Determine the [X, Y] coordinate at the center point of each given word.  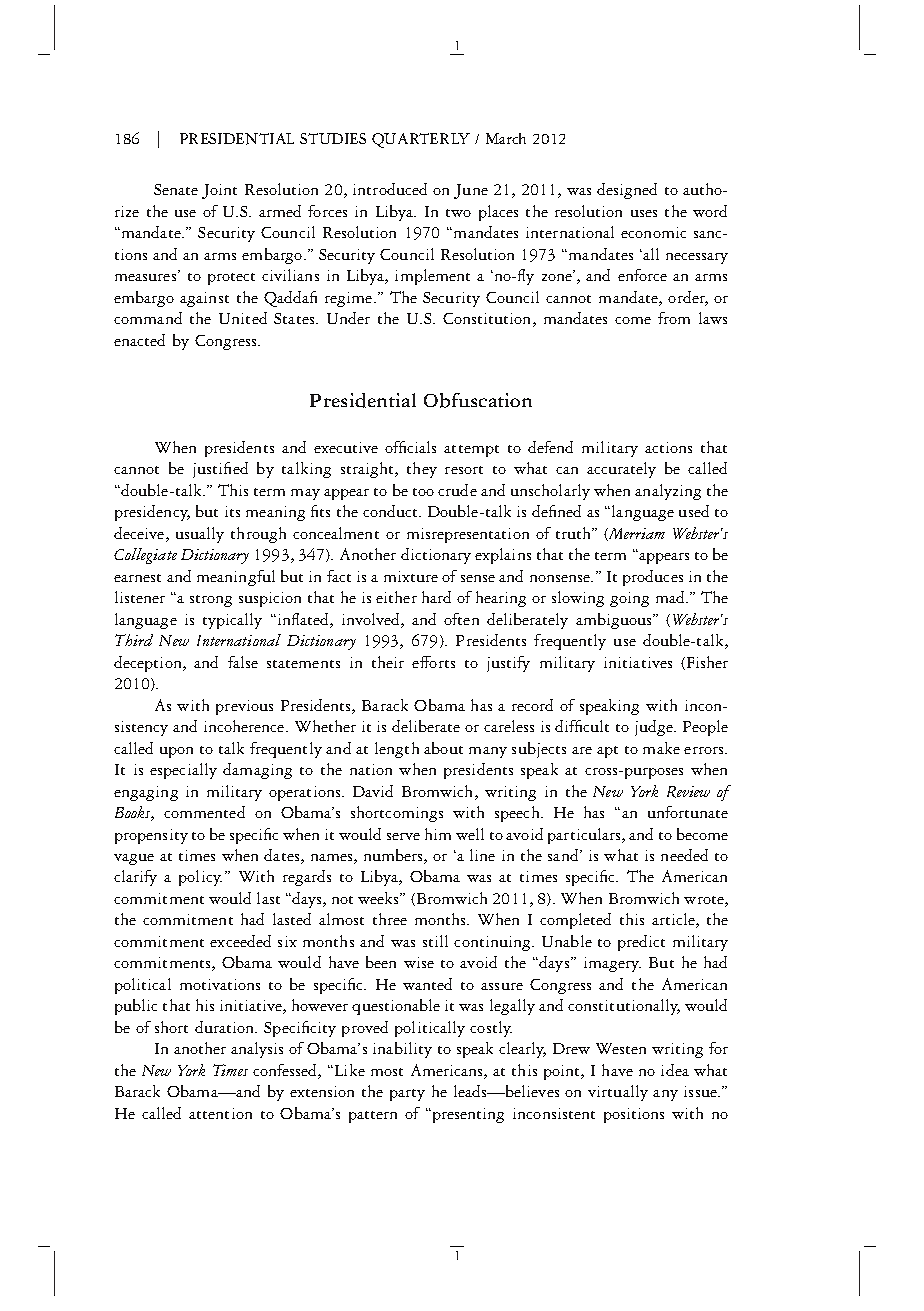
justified [220, 470]
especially [183, 771]
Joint [219, 191]
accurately [621, 470]
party [407, 1095]
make [661, 748]
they [422, 470]
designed [627, 191]
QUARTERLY [421, 140]
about [443, 748]
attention [220, 1113]
